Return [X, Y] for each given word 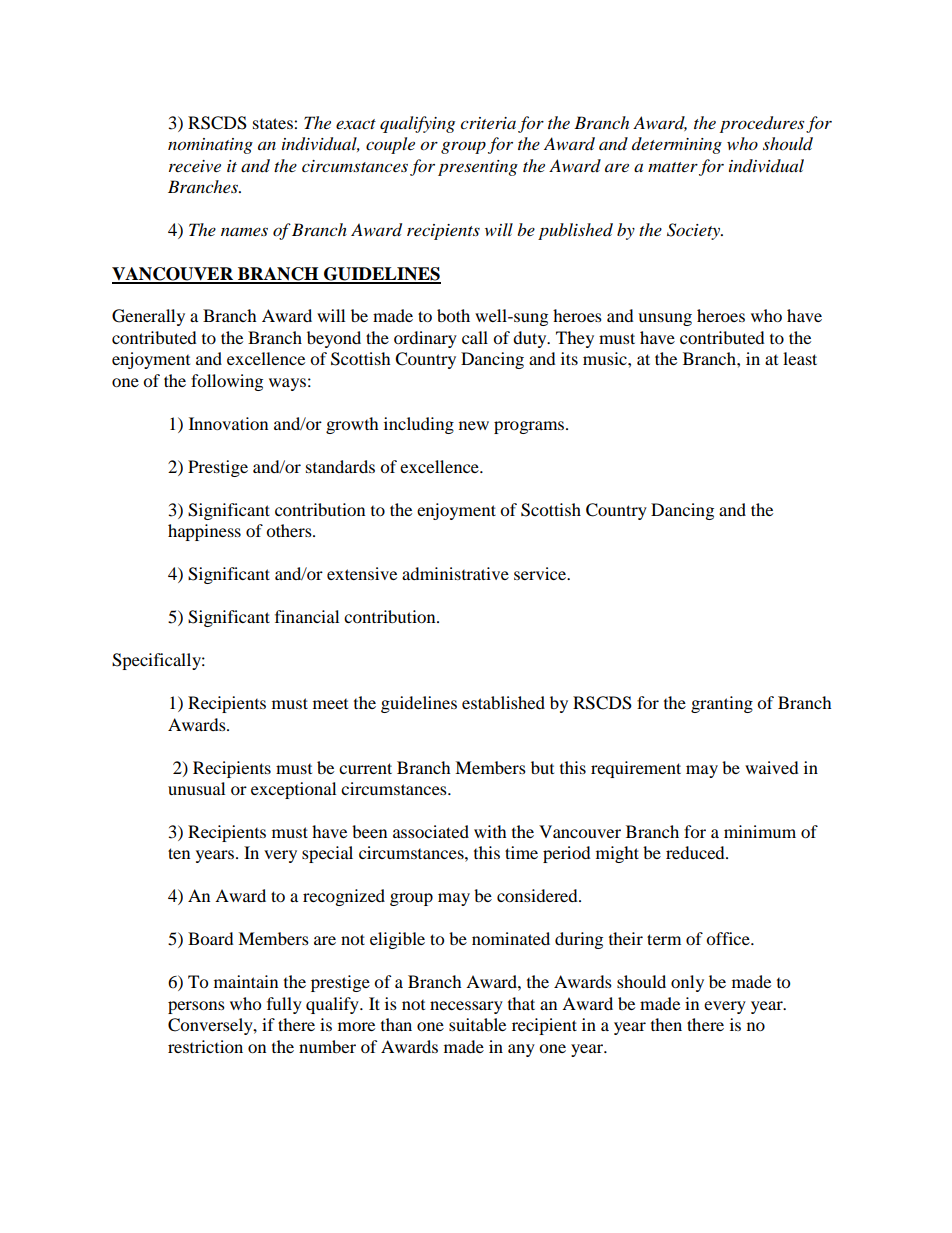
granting [722, 704]
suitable [477, 1024]
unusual [196, 788]
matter [673, 167]
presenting [478, 168]
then [666, 1024]
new [474, 425]
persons [196, 1007]
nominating [210, 146]
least [800, 358]
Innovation [228, 423]
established [503, 702]
